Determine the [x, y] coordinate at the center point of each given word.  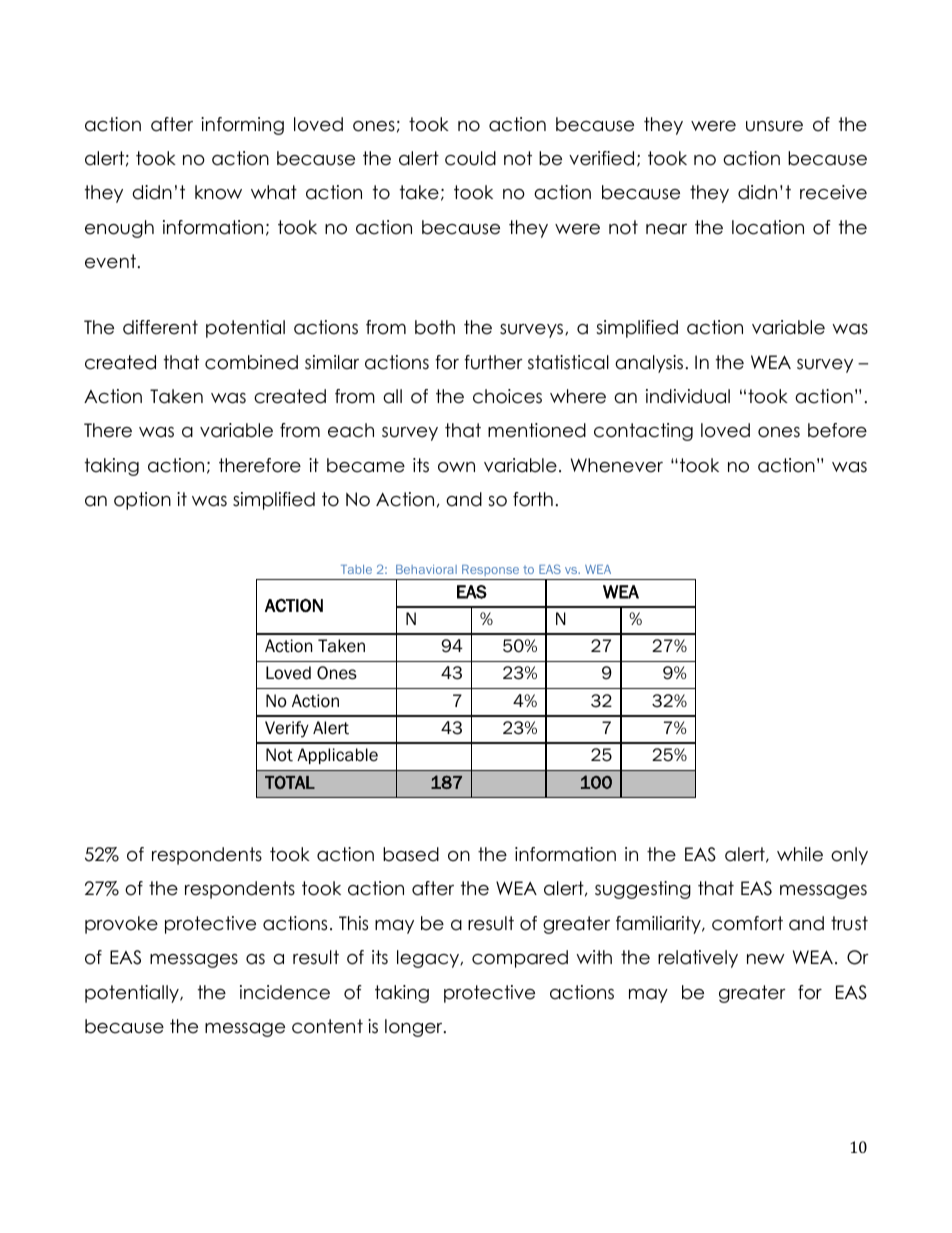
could [470, 158]
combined [251, 362]
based [411, 854]
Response [490, 570]
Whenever [617, 465]
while [800, 854]
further [493, 362]
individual [688, 396]
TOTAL [290, 782]
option [142, 501]
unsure [774, 126]
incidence [285, 992]
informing [242, 126]
